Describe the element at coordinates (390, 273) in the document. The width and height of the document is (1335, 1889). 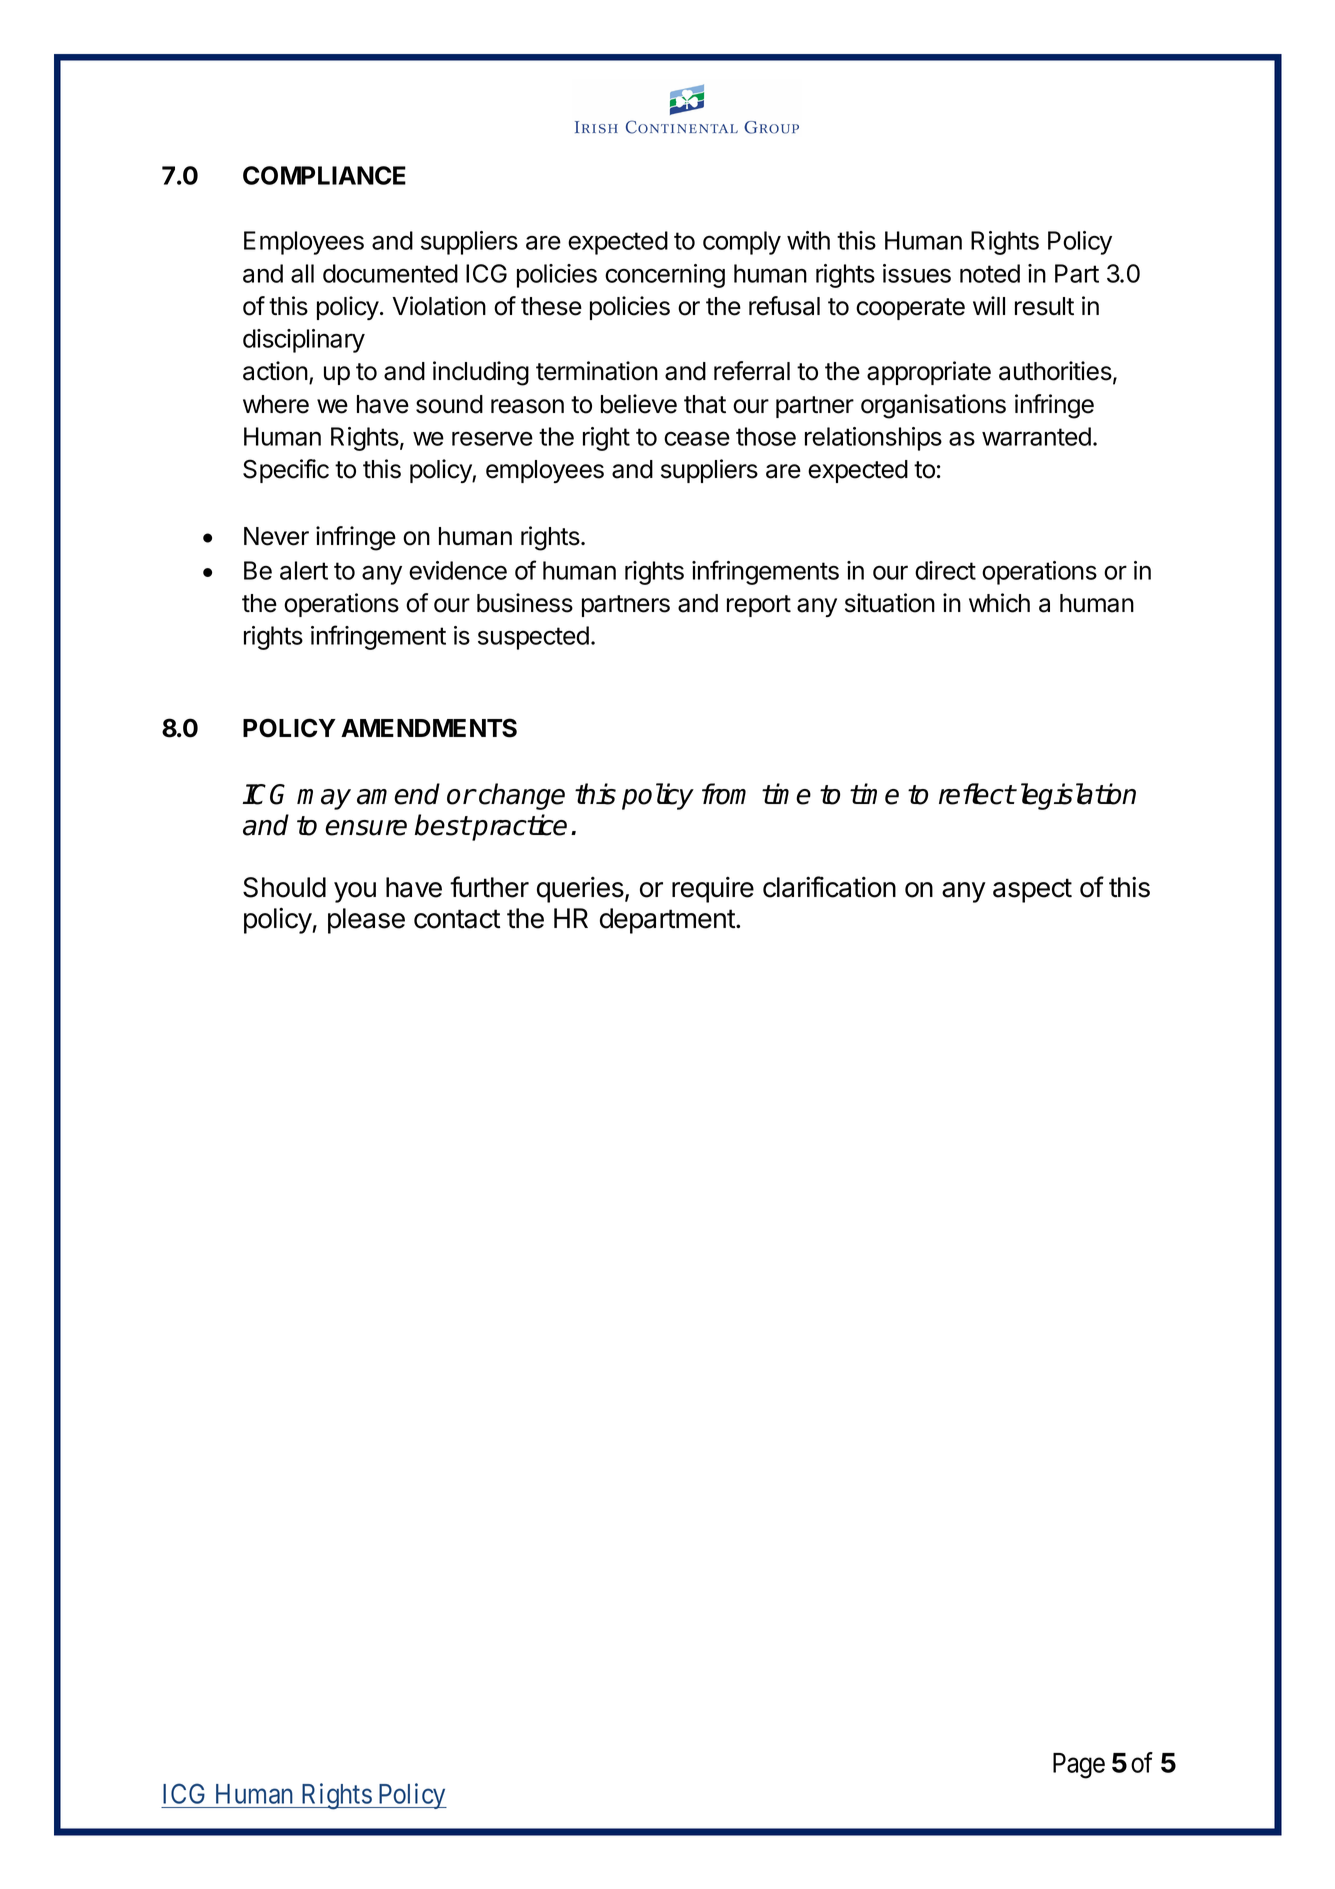
I see `documented` at that location.
